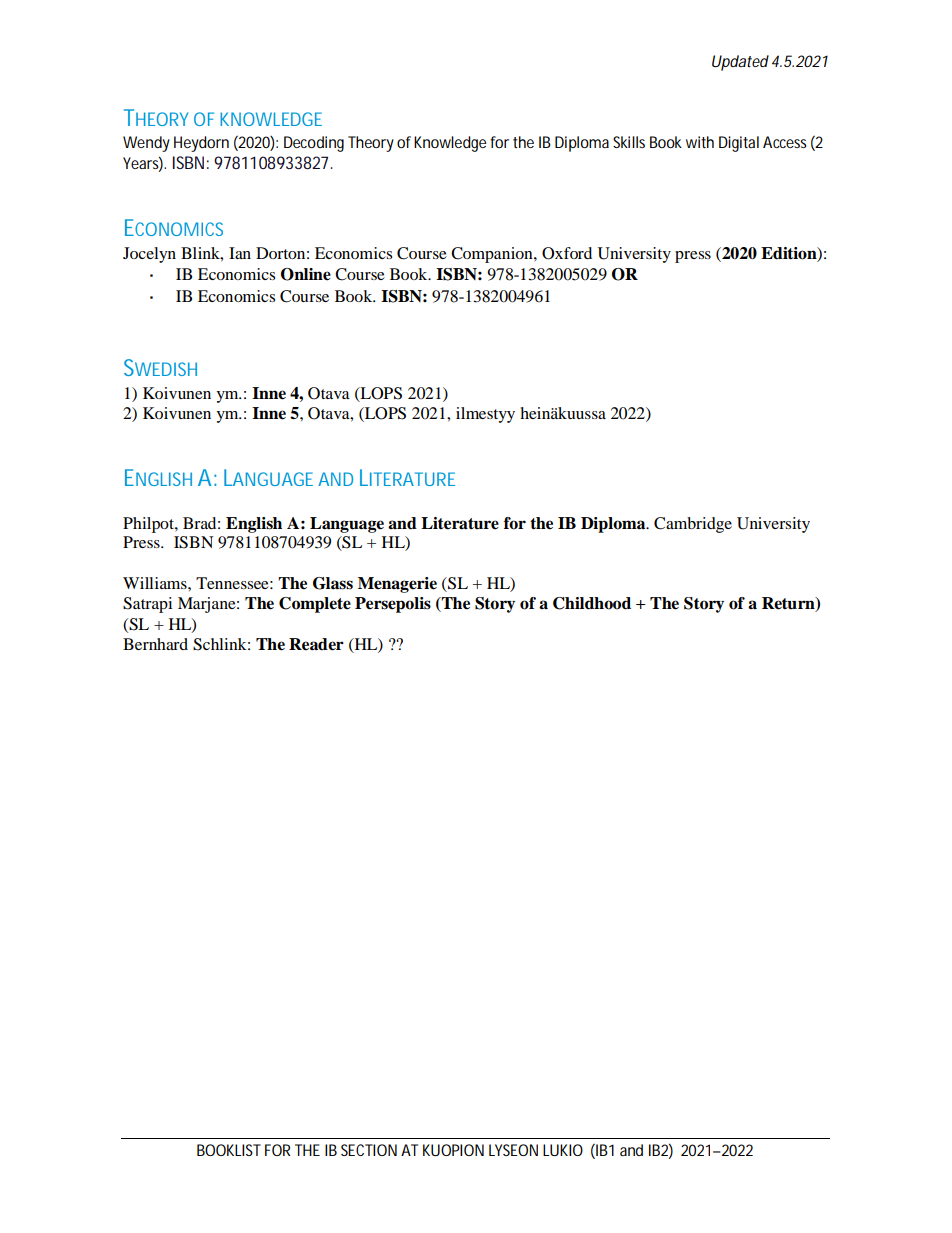  Describe the element at coordinates (397, 585) in the screenshot. I see `Menagerie` at that location.
